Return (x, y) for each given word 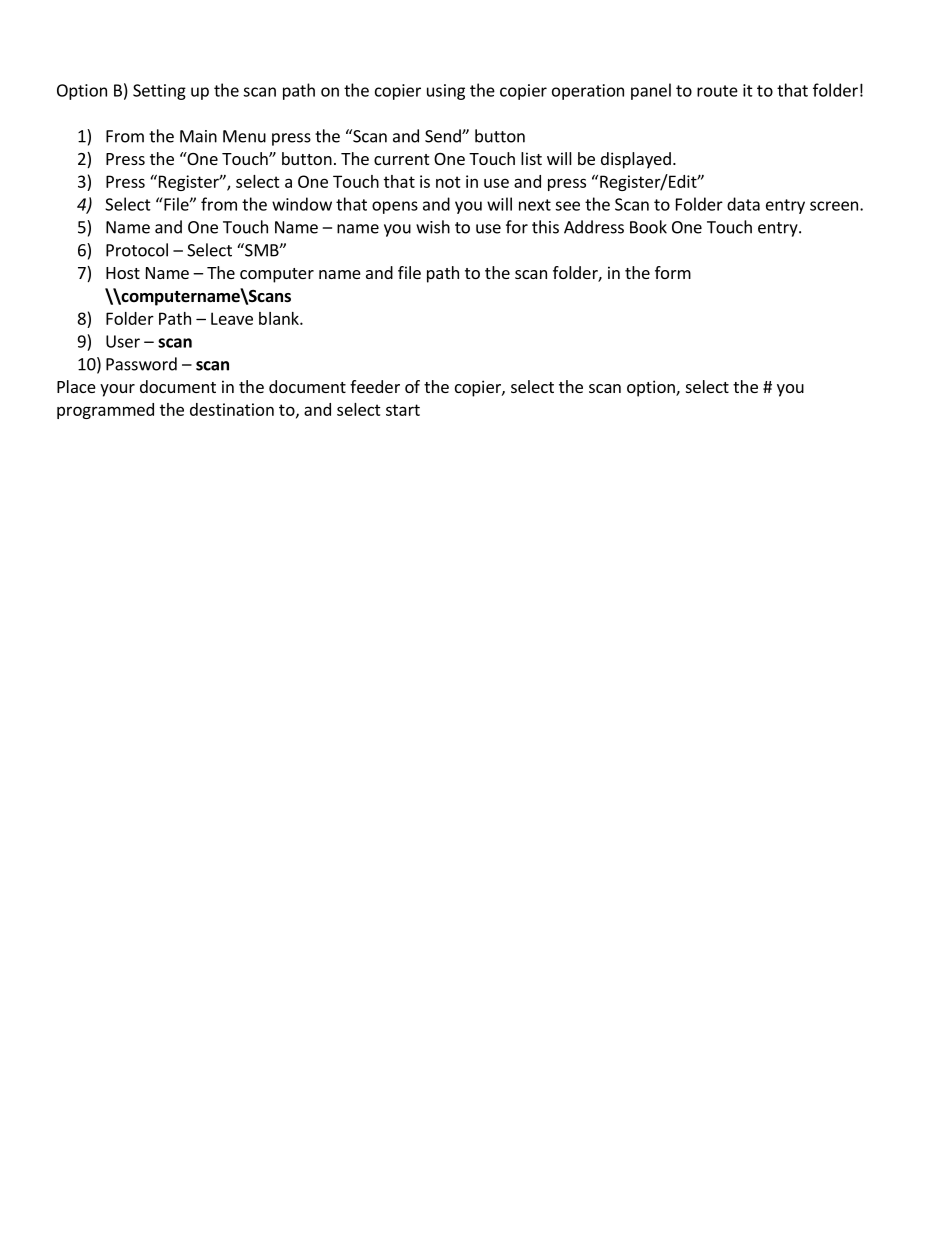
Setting (159, 92)
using (446, 92)
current (401, 159)
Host (123, 273)
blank (280, 318)
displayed (636, 160)
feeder (375, 386)
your (117, 390)
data (743, 204)
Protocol (137, 250)
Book (648, 227)
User (123, 341)
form (673, 272)
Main (198, 136)
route (717, 91)
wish (433, 227)
